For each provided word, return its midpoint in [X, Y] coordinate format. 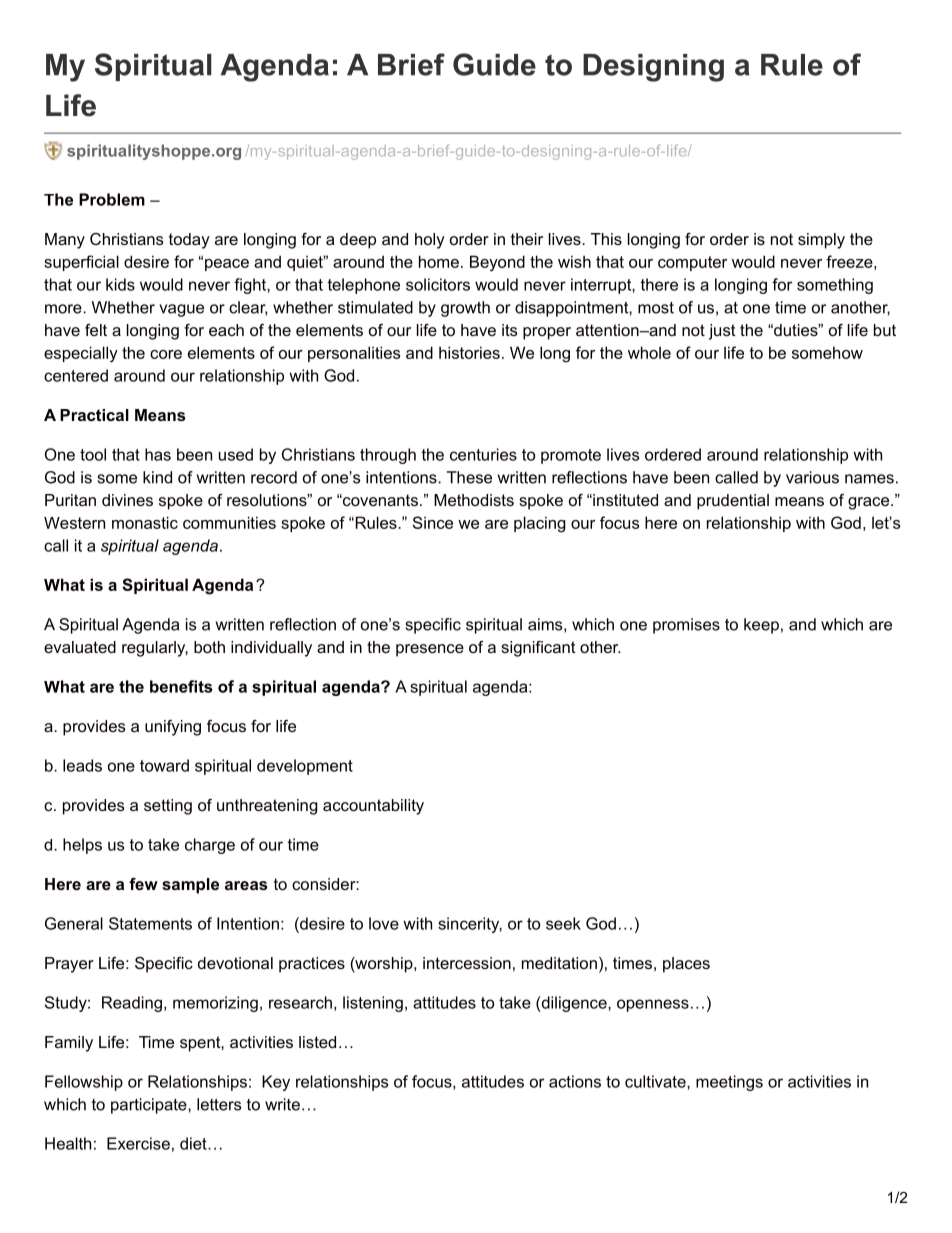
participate [150, 1106]
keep [761, 626]
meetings [729, 1083]
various [812, 477]
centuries [483, 454]
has [158, 454]
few [143, 884]
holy [430, 241]
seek [563, 923]
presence [430, 650]
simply [821, 241]
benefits [181, 686]
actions [575, 1081]
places [686, 965]
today [189, 241]
